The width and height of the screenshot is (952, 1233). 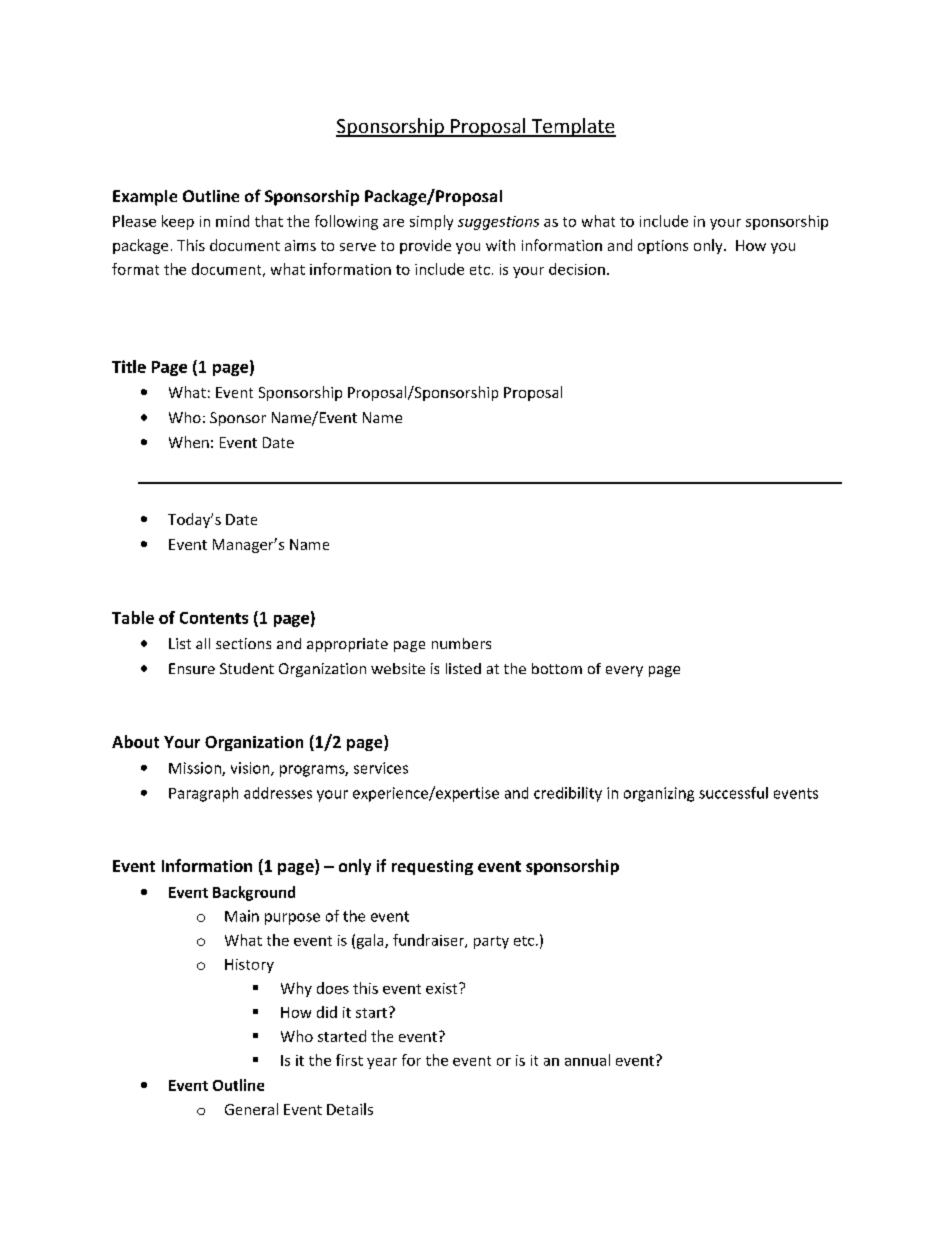 I want to click on General, so click(x=251, y=1109).
